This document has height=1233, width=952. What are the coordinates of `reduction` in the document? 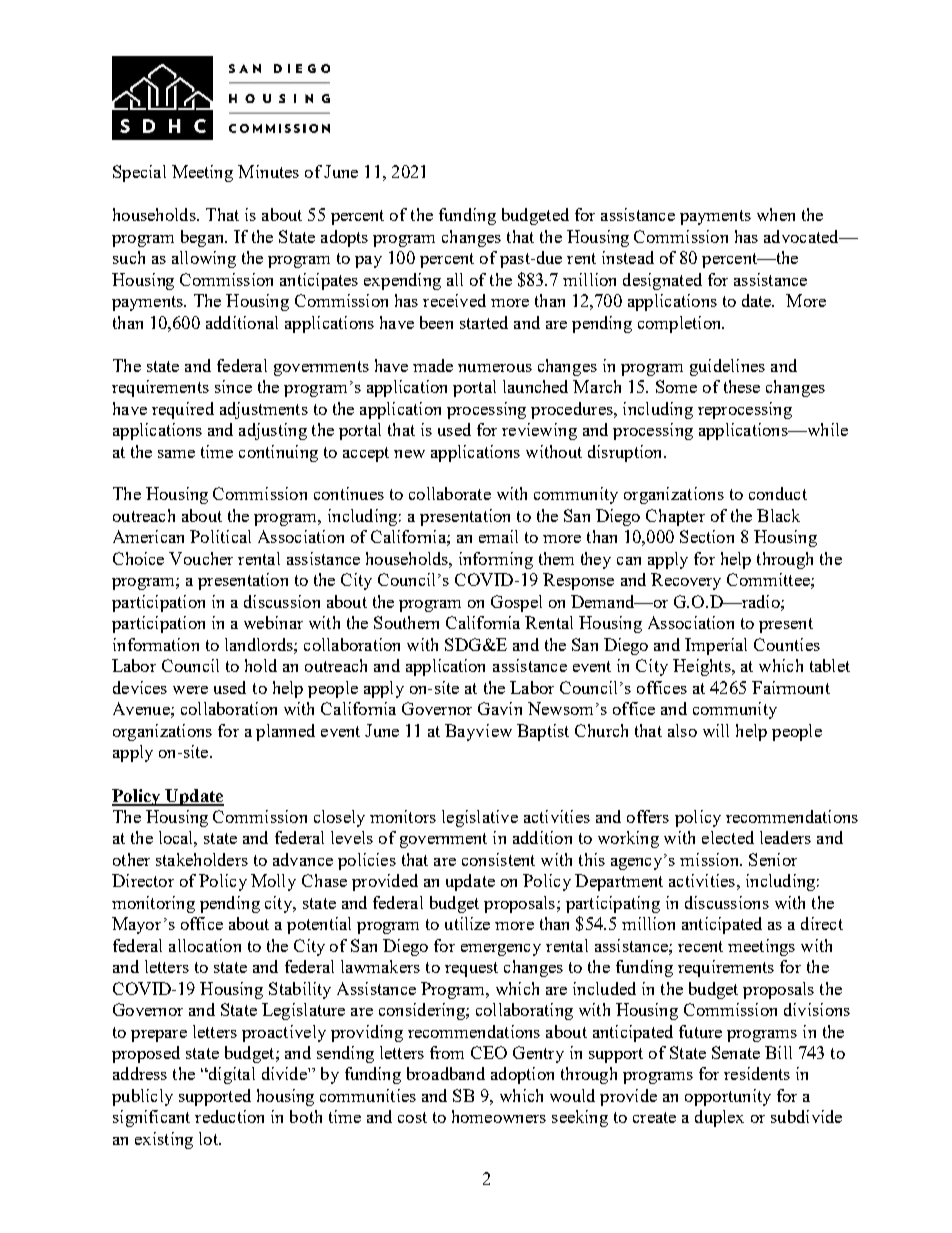 It's located at (229, 1116).
